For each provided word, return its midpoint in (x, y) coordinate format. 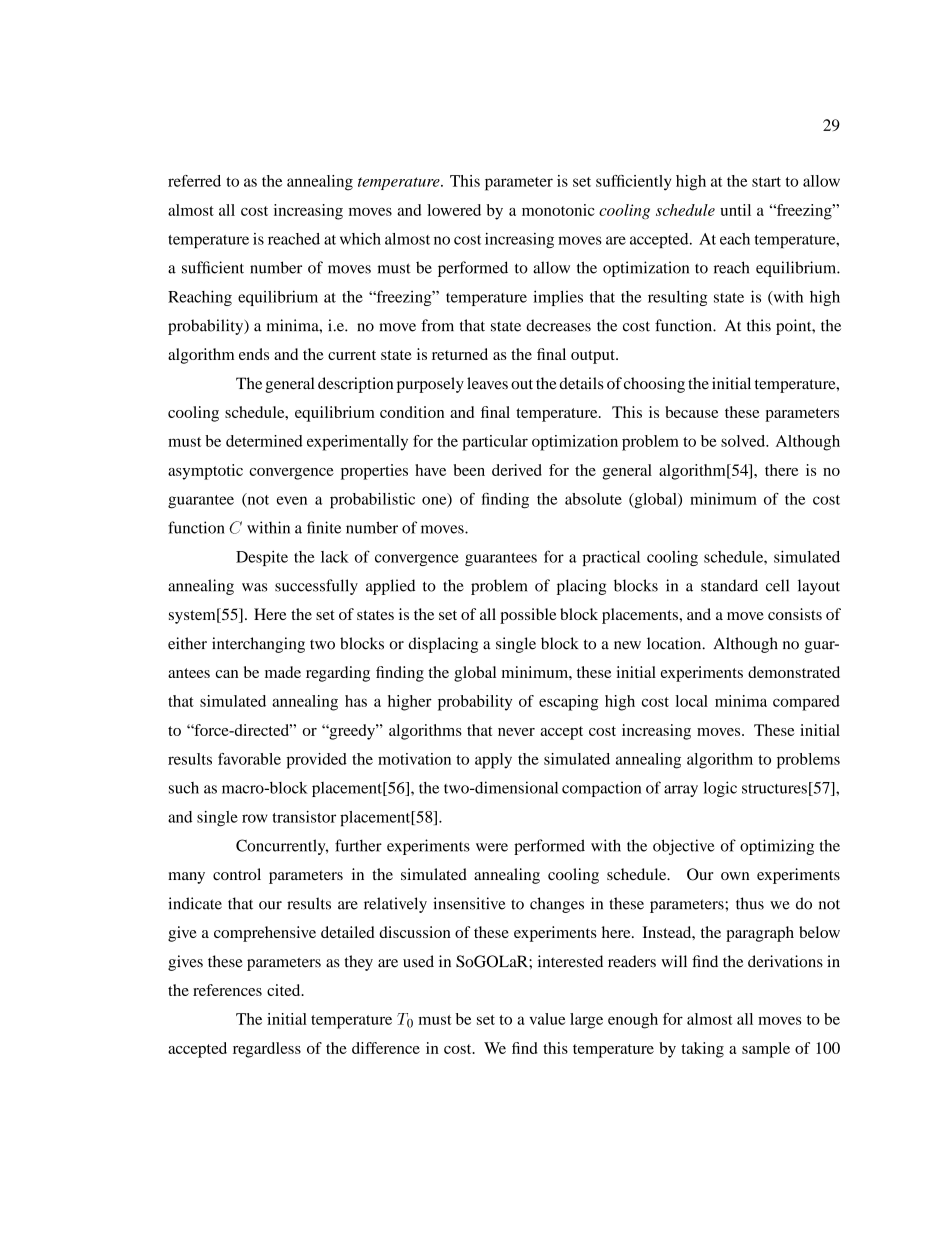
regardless (267, 1050)
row (255, 818)
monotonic (558, 210)
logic (720, 789)
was (254, 587)
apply (493, 761)
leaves (487, 383)
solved (744, 441)
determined (264, 441)
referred (194, 181)
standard (729, 585)
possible (528, 616)
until (735, 210)
